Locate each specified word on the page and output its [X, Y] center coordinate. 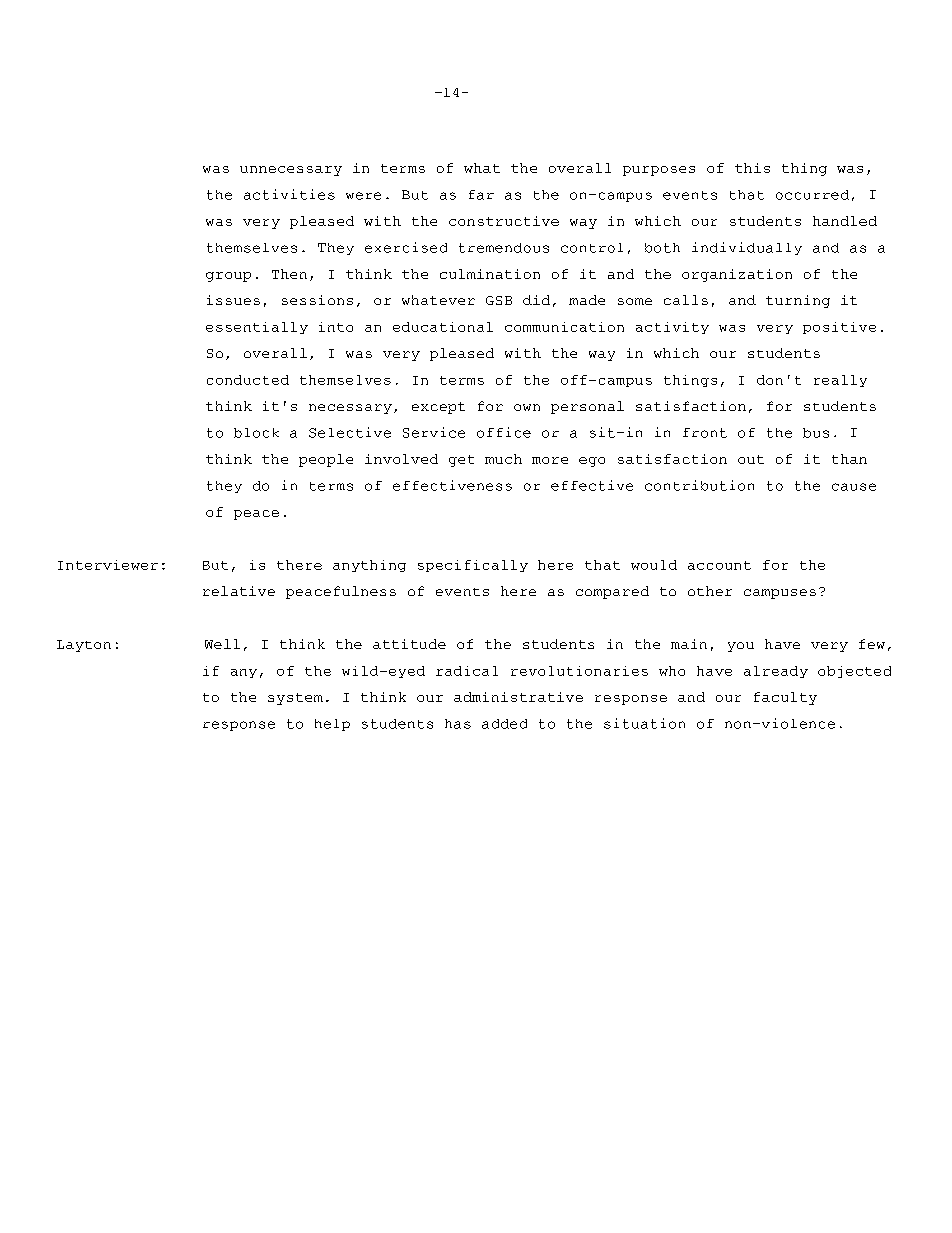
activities [289, 194]
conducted [248, 380]
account [719, 565]
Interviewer [108, 565]
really [840, 381]
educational [443, 327]
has [458, 724]
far [481, 195]
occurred [812, 195]
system [295, 699]
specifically [473, 566]
